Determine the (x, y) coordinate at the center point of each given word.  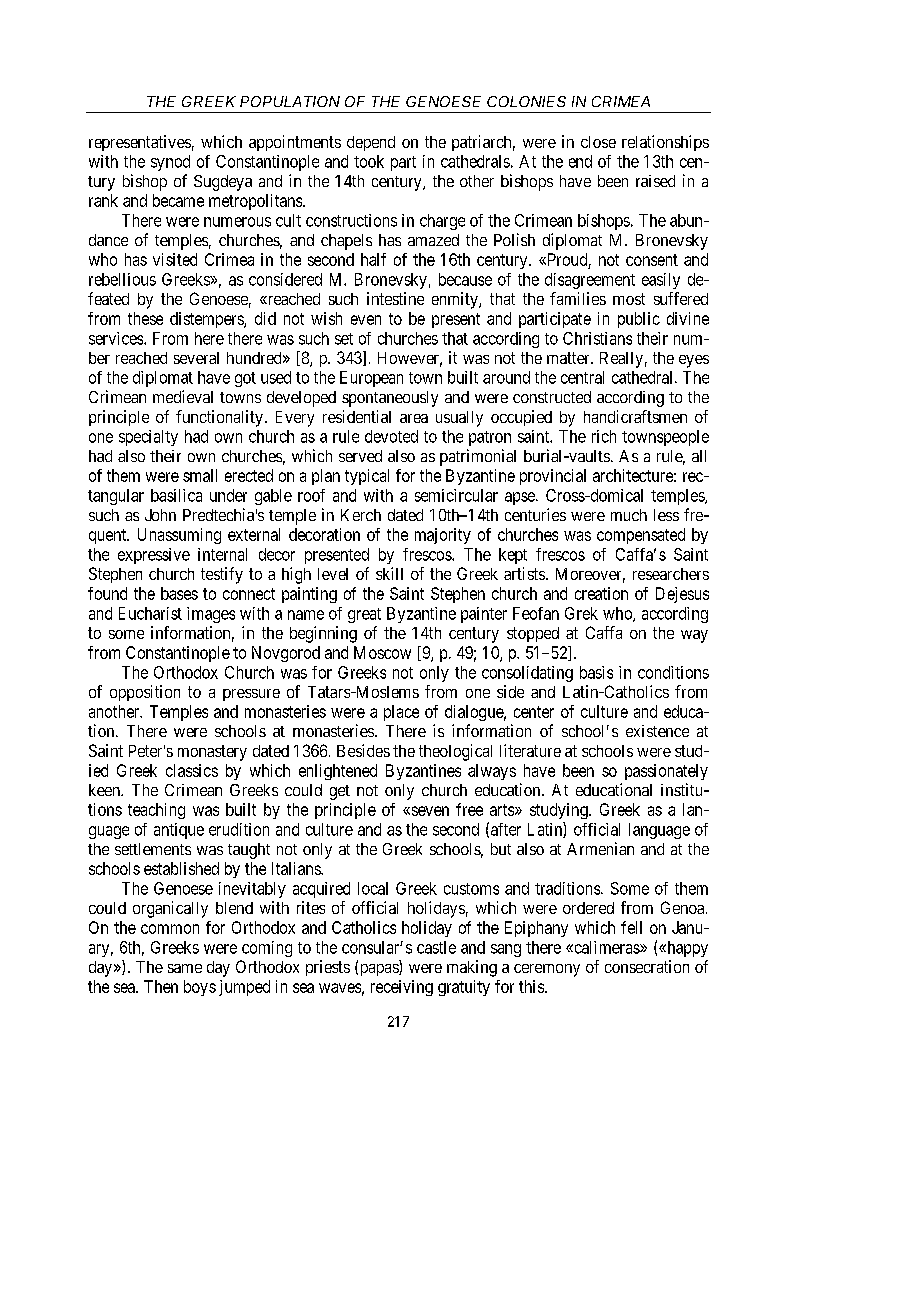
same (185, 968)
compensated (641, 536)
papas (378, 970)
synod (170, 163)
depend (371, 143)
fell (631, 927)
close (598, 142)
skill (389, 573)
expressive (154, 556)
